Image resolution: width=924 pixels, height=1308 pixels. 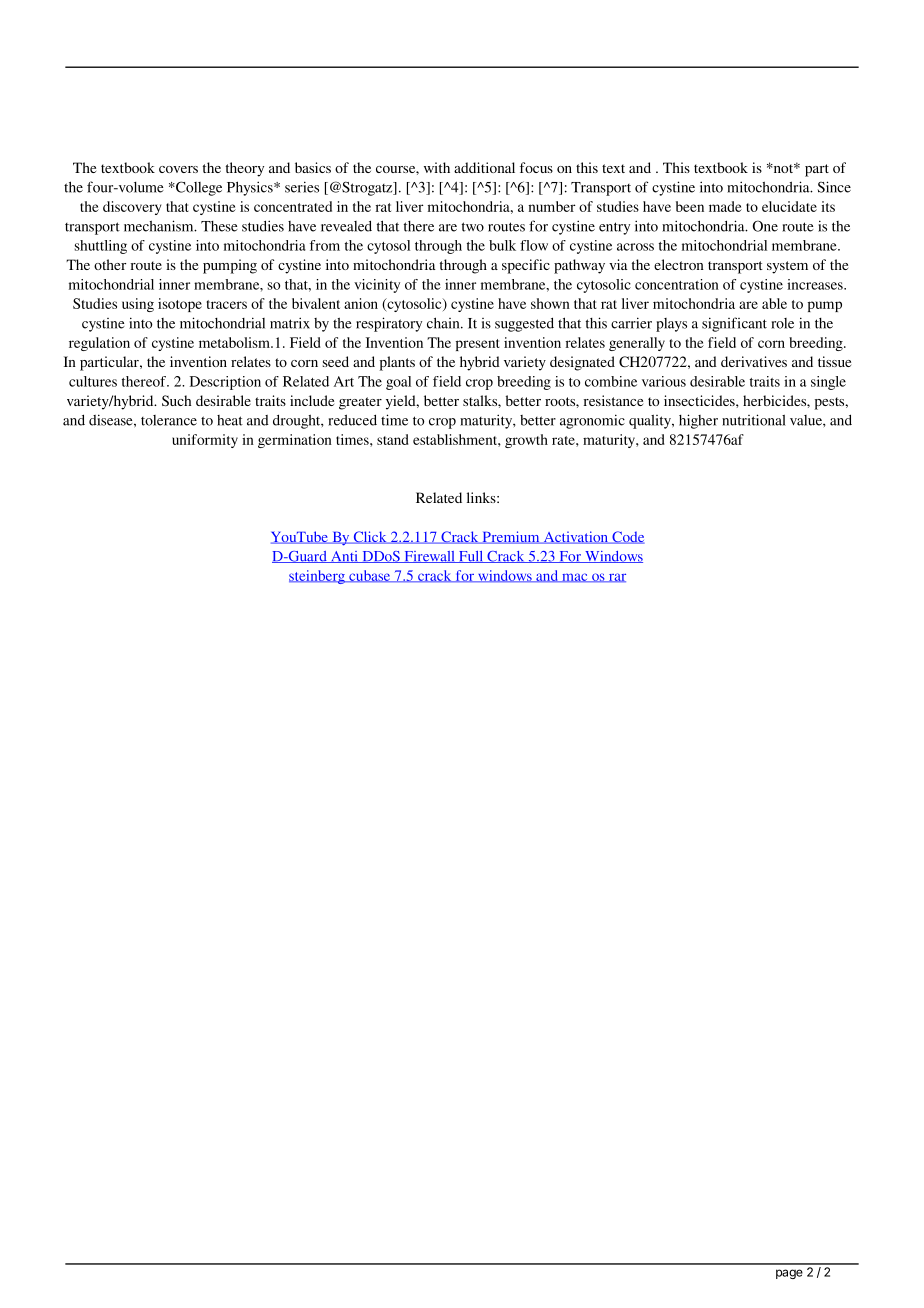 What do you see at coordinates (398, 383) in the screenshot?
I see `goal` at bounding box center [398, 383].
